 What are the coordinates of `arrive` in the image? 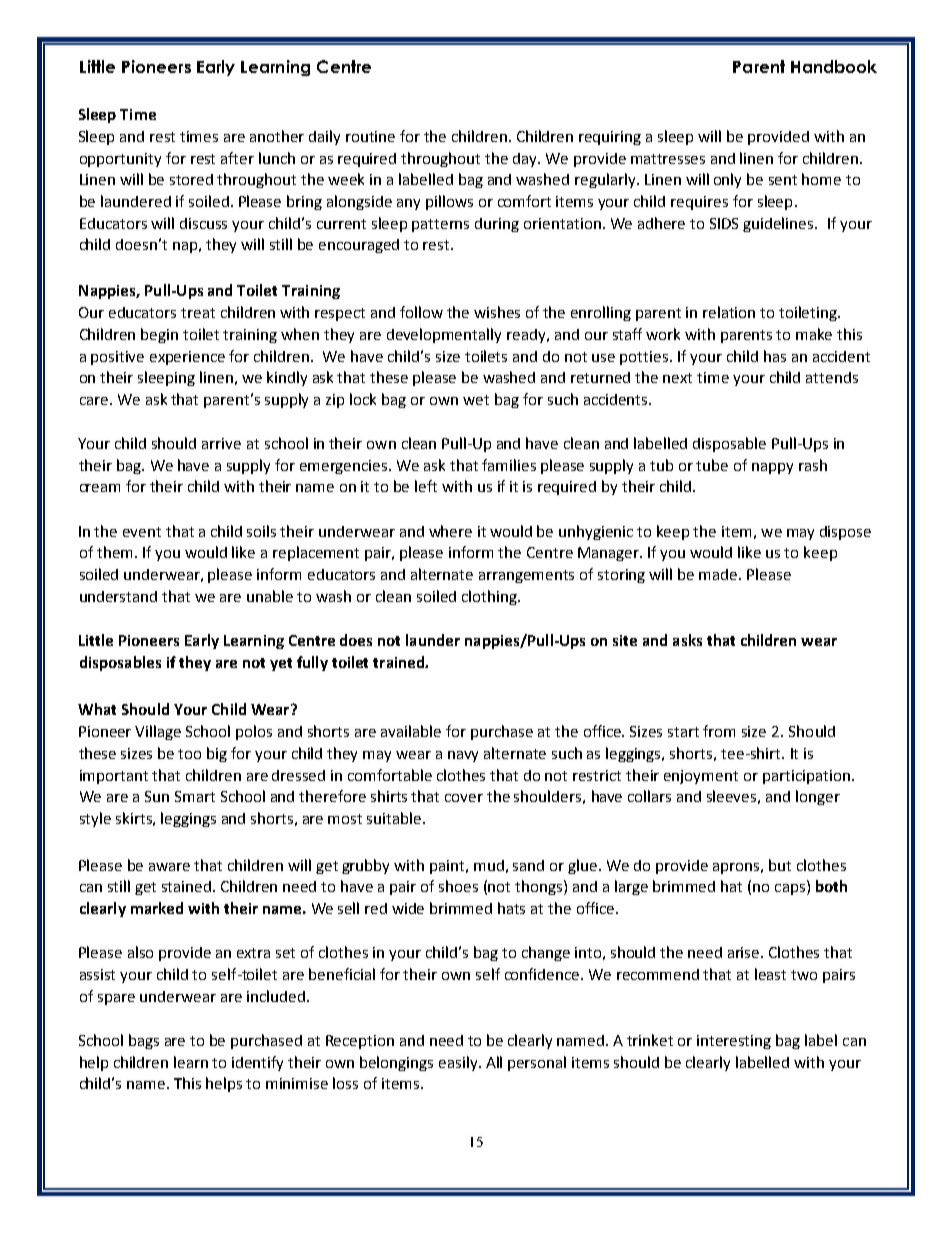 It's located at (221, 443).
